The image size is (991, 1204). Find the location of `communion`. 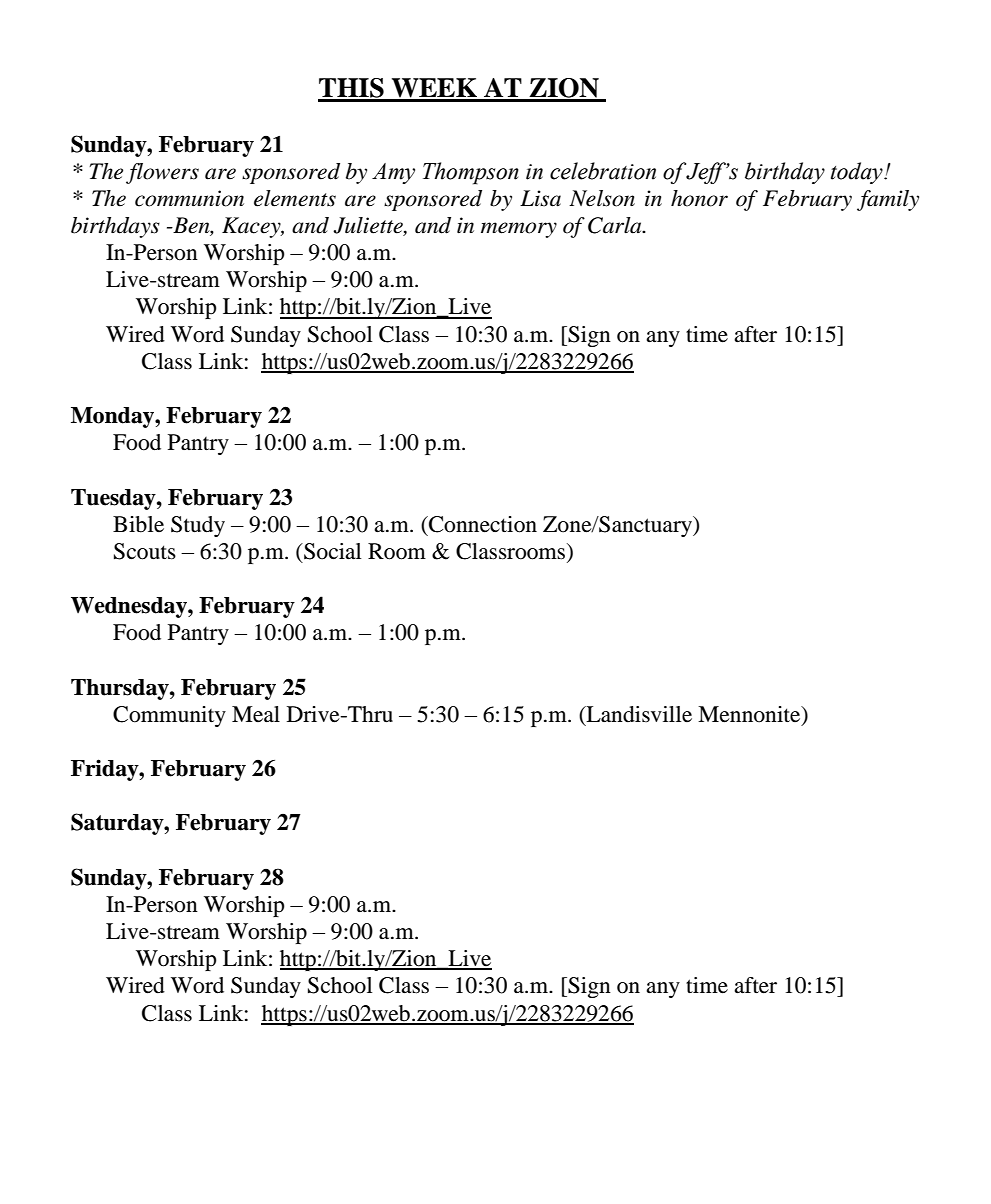

communion is located at coordinates (189, 198).
